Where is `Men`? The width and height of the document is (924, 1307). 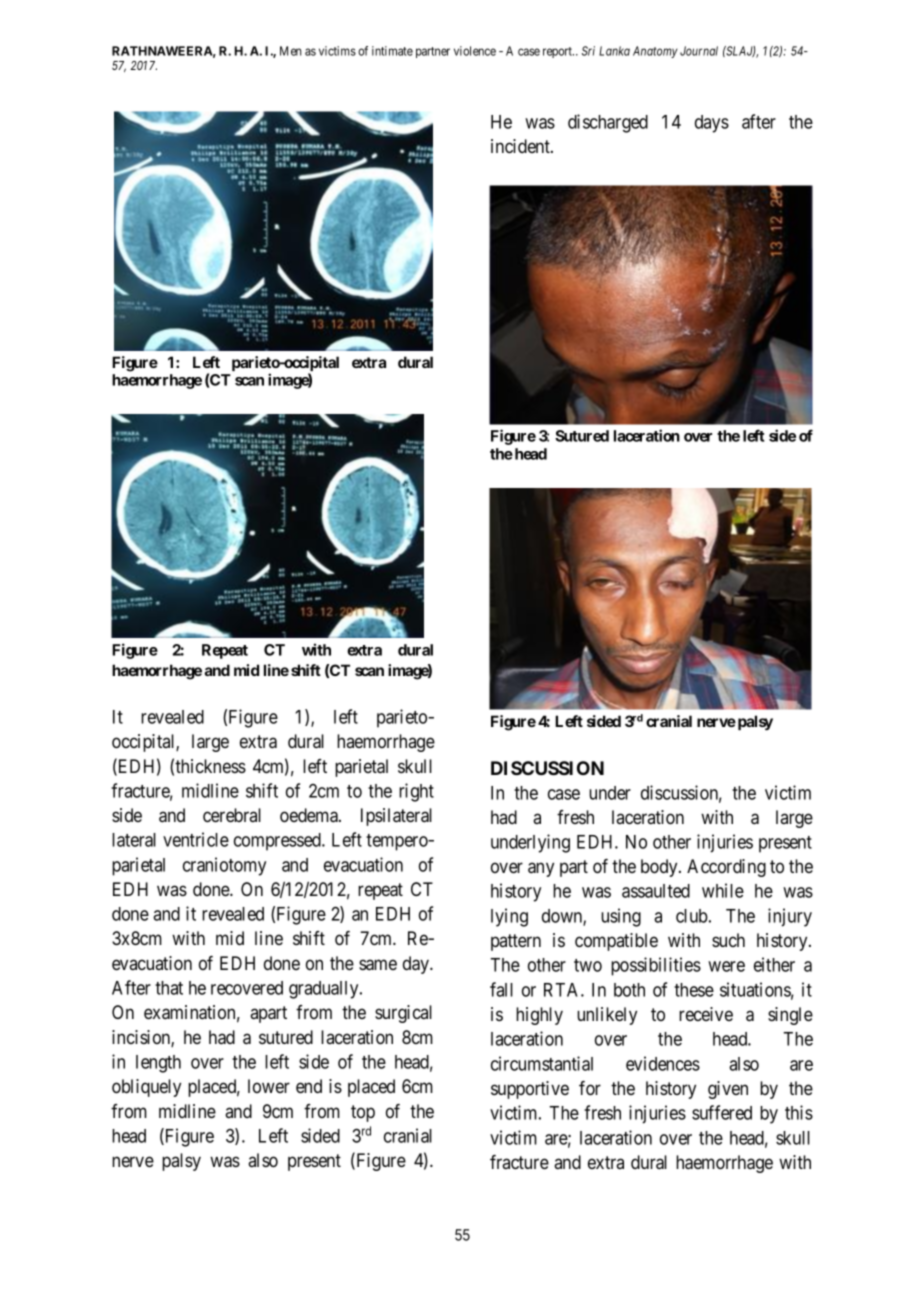 Men is located at coordinates (290, 51).
